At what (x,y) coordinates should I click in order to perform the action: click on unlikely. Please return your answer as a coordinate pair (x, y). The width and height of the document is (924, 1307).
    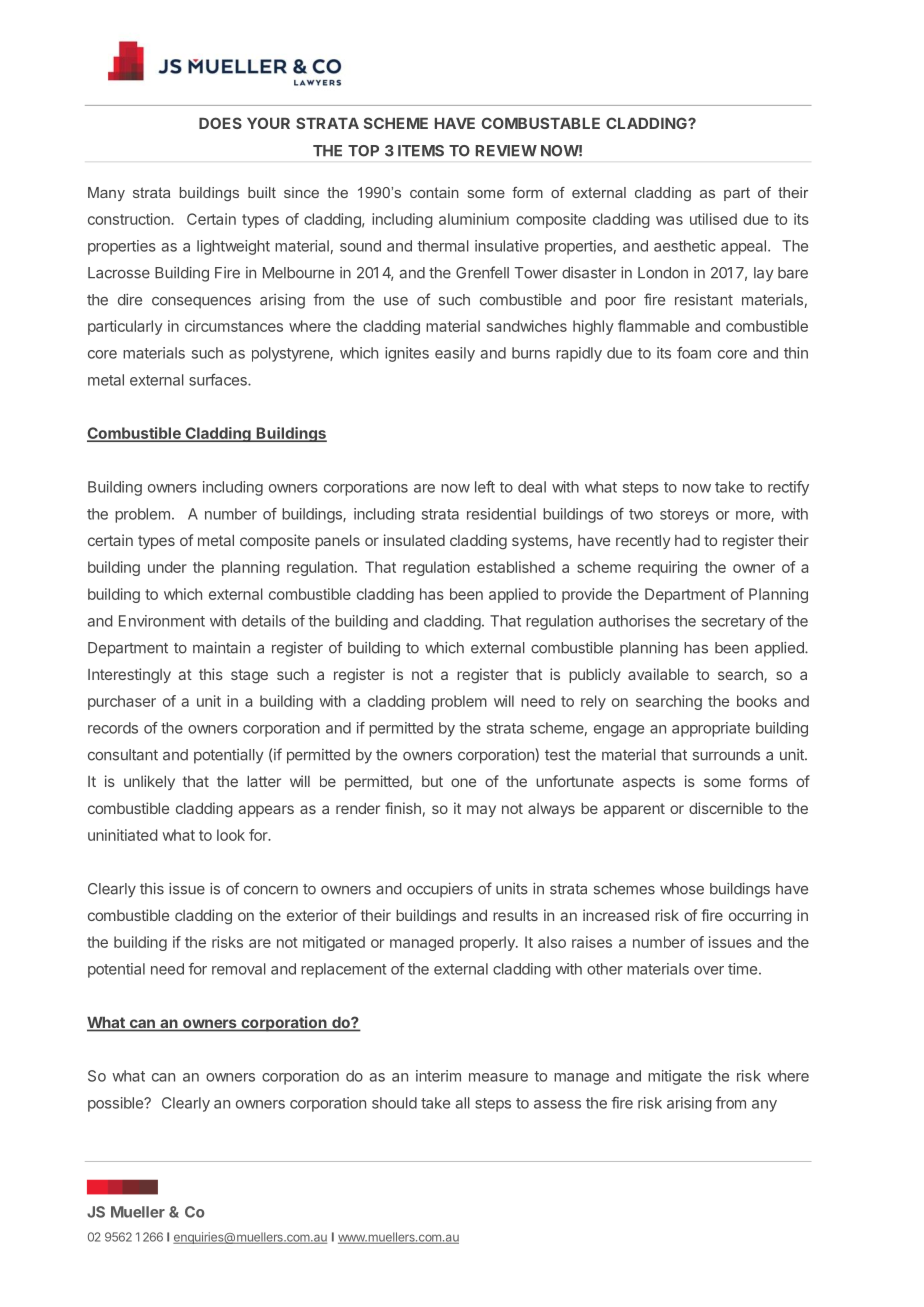
    Looking at the image, I should click on (149, 782).
